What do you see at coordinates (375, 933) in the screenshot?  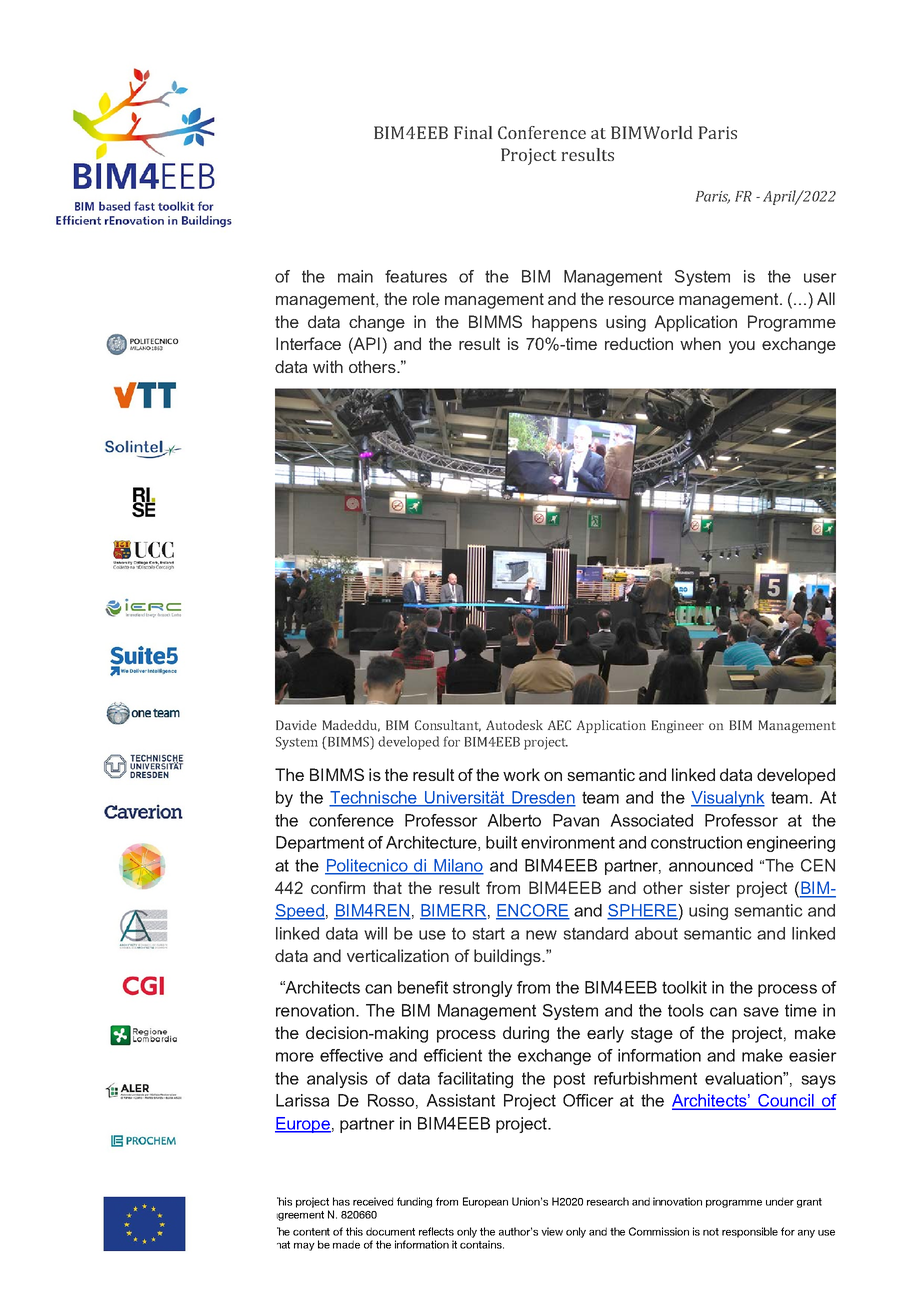 I see `will` at bounding box center [375, 933].
